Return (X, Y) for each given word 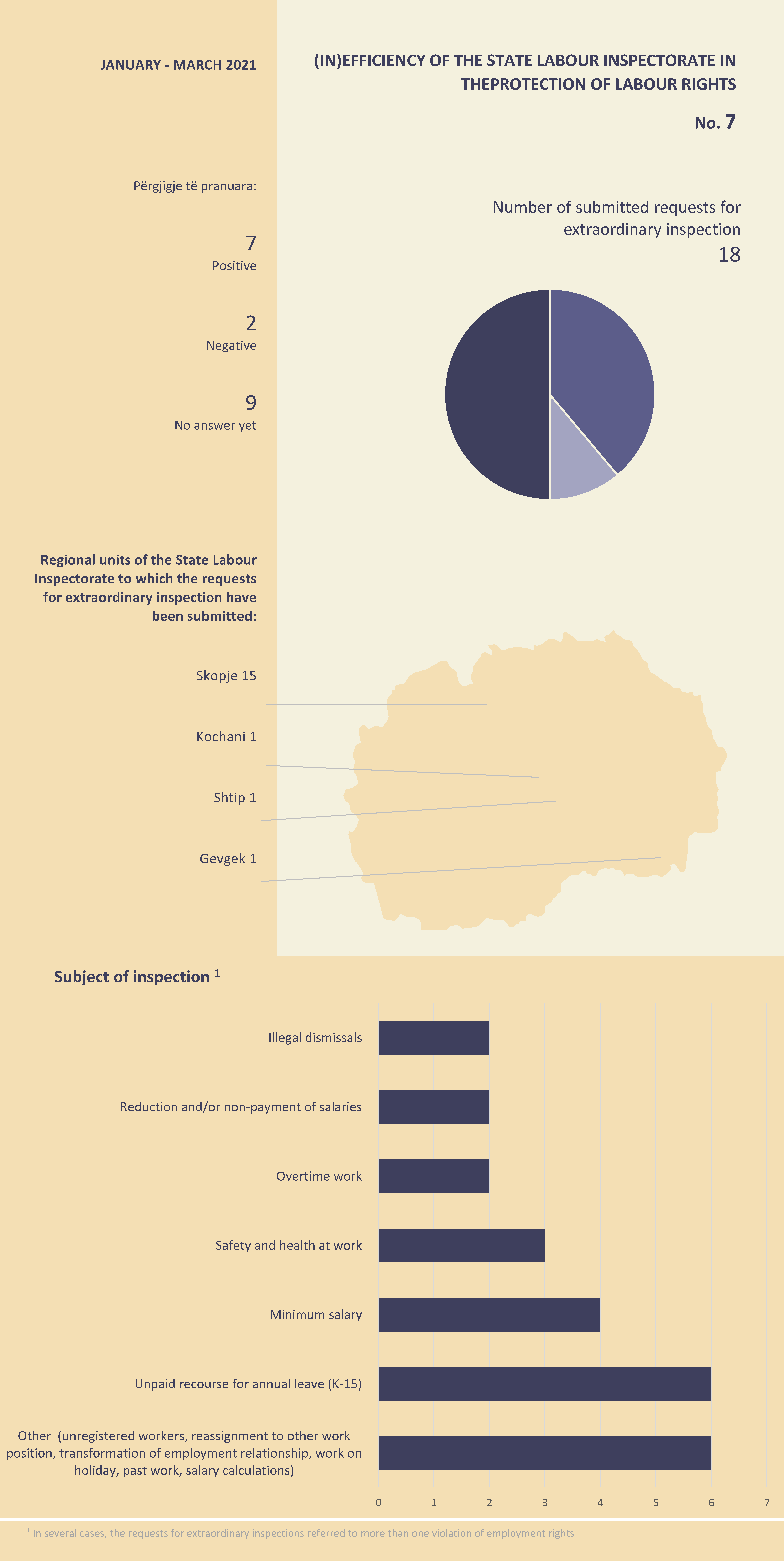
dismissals (334, 1037)
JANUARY (131, 65)
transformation (102, 1453)
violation (451, 1533)
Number (523, 207)
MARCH (197, 65)
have (241, 597)
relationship (275, 1454)
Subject (82, 977)
